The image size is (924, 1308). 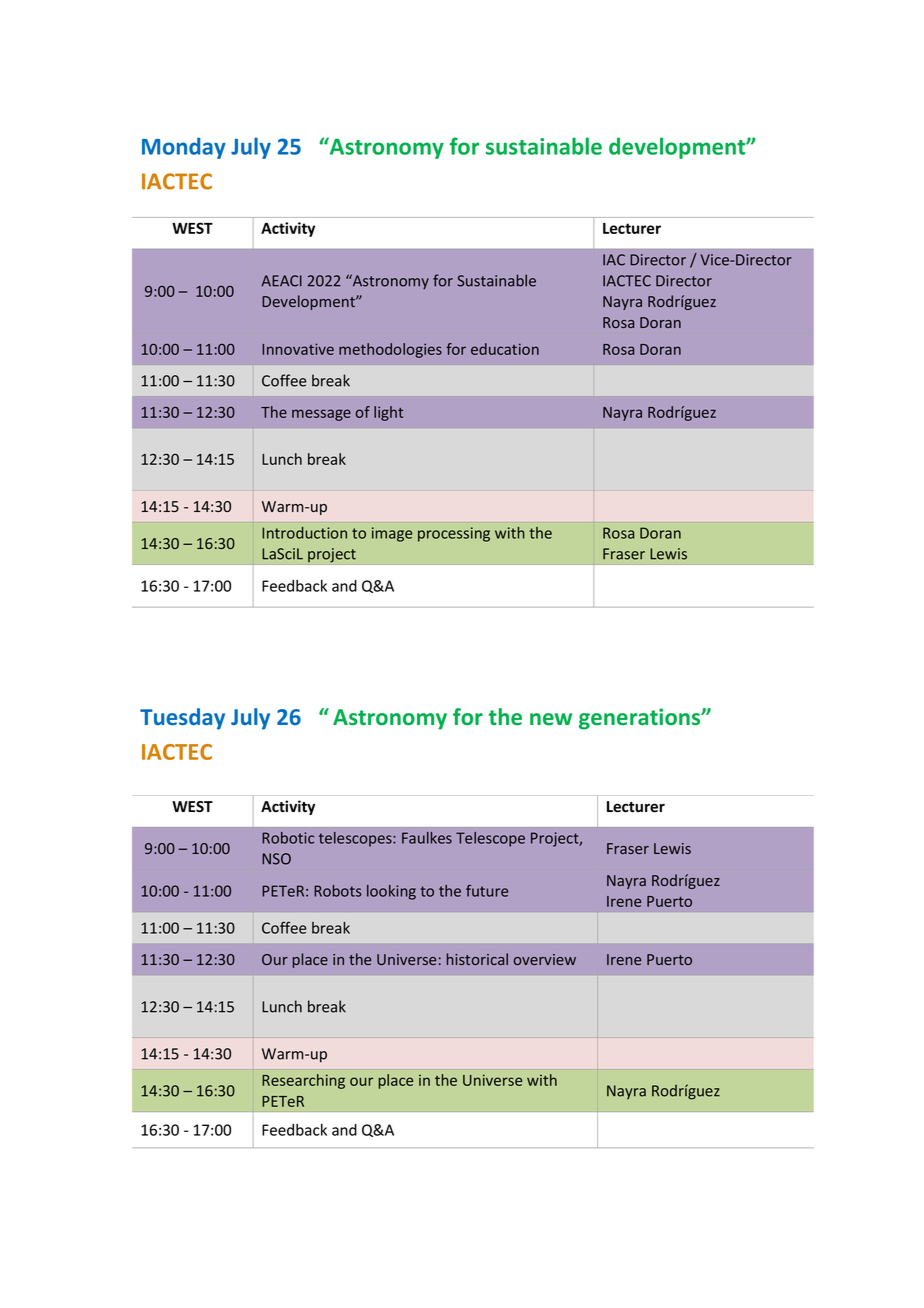 What do you see at coordinates (288, 838) in the document?
I see `Robotic` at bounding box center [288, 838].
